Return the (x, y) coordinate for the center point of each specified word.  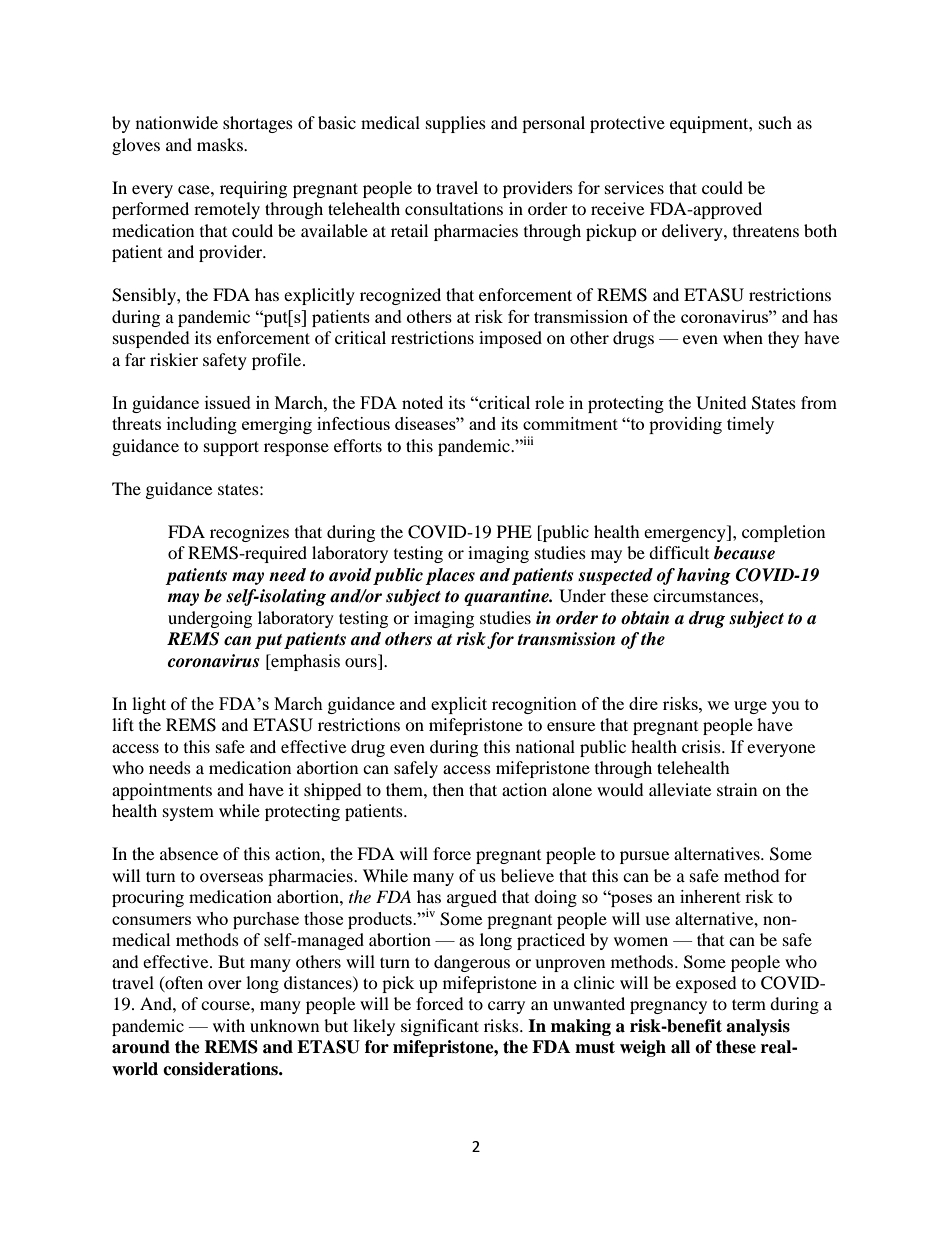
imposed (510, 339)
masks (221, 144)
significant (440, 1027)
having (704, 576)
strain (737, 789)
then (448, 789)
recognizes (249, 533)
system (188, 813)
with (229, 1025)
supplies (456, 124)
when (743, 337)
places (450, 576)
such (775, 122)
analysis (758, 1027)
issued (228, 402)
